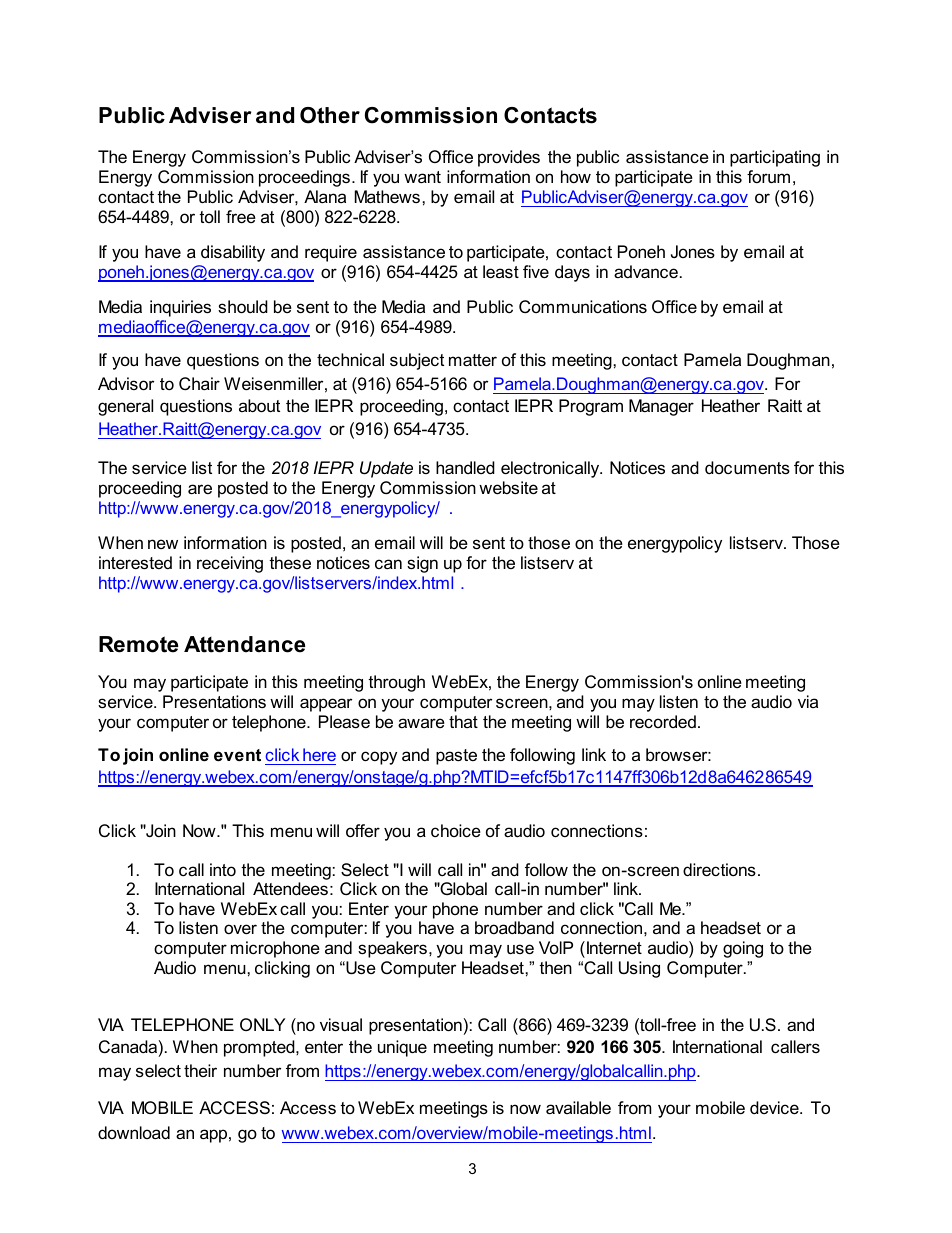 The image size is (952, 1233). What do you see at coordinates (775, 158) in the document?
I see `participating` at bounding box center [775, 158].
